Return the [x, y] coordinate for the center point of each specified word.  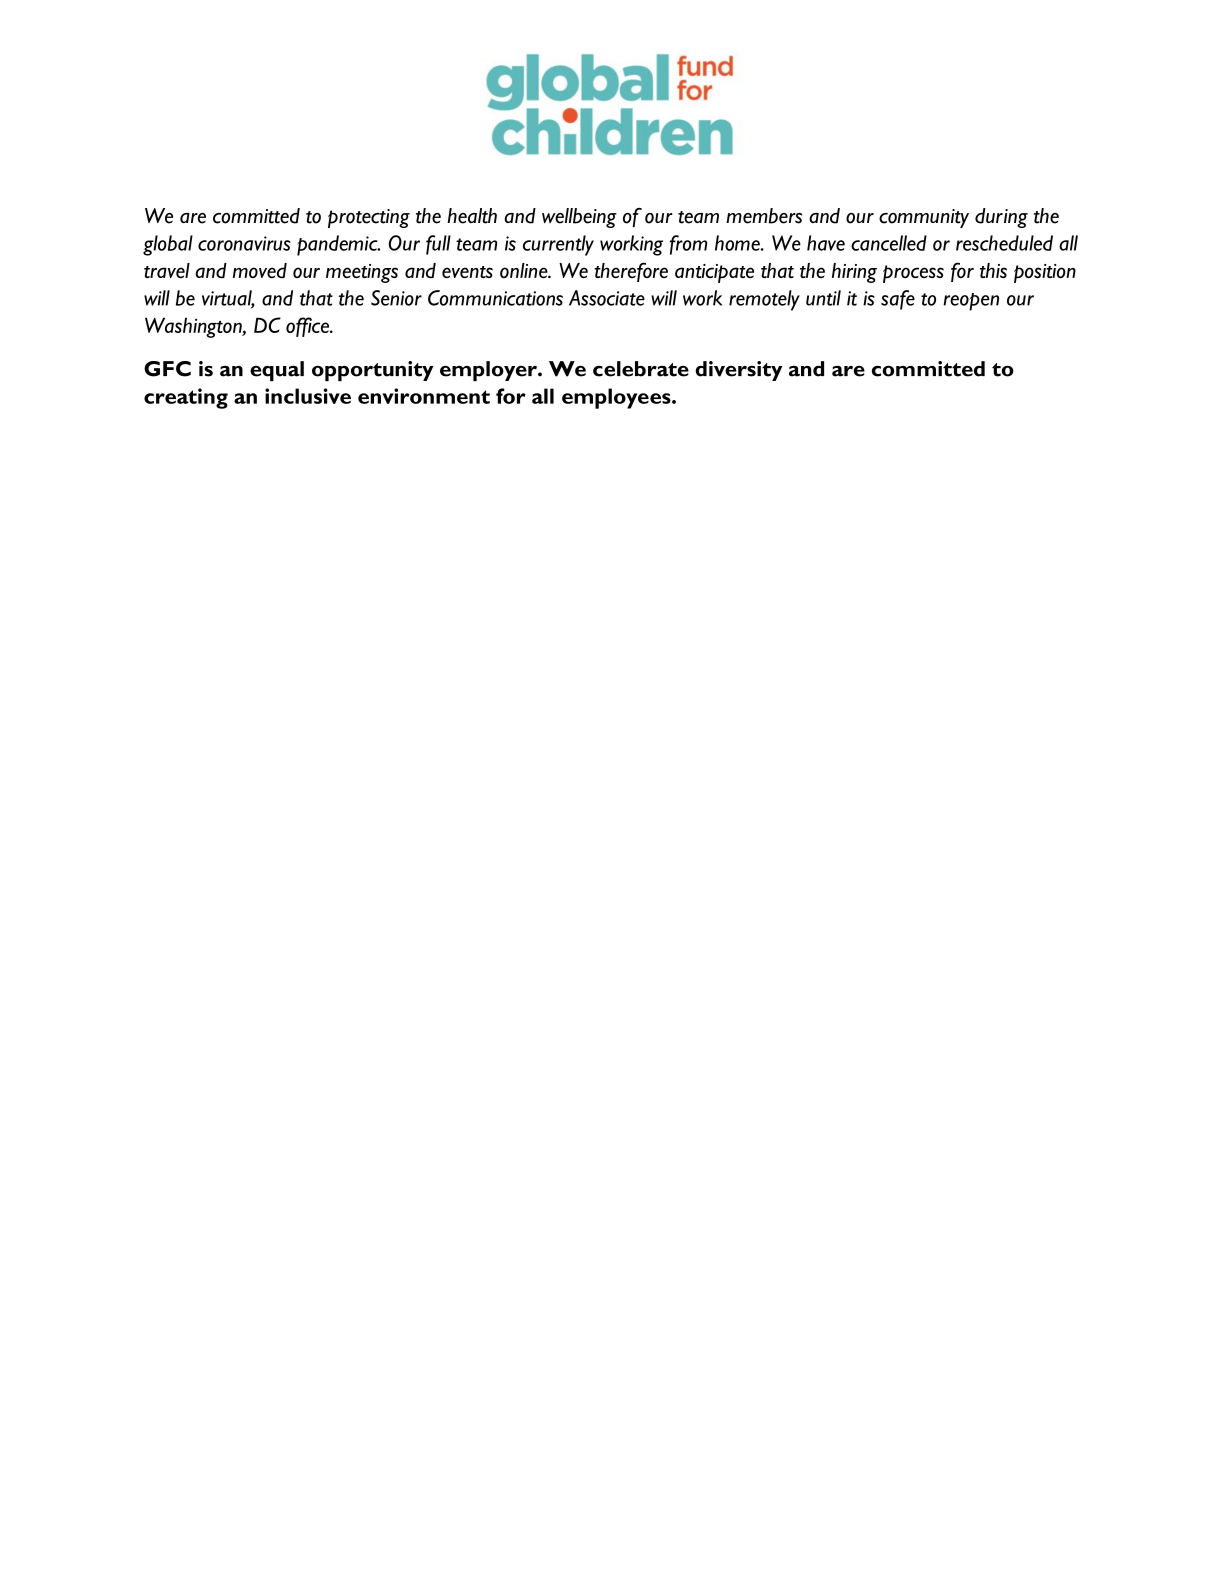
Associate [607, 298]
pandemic [338, 245]
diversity [738, 371]
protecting [369, 218]
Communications [495, 298]
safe [898, 300]
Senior [396, 298]
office [309, 327]
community [924, 218]
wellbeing [579, 218]
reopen [971, 302]
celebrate [641, 369]
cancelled [889, 243]
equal [277, 371]
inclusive [308, 396]
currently [558, 245]
